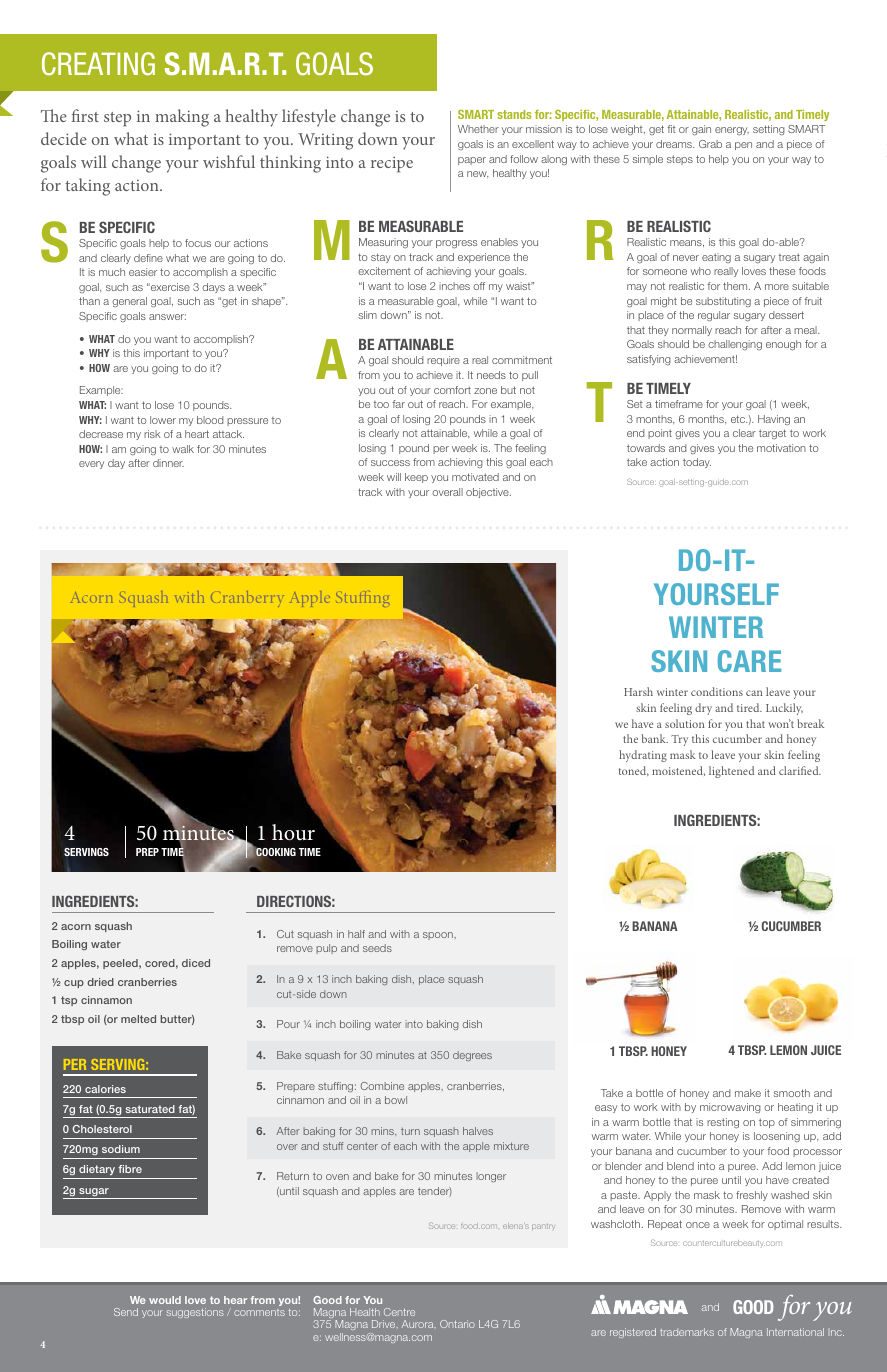 This image has height=1372, width=887. I want to click on Ontario, so click(457, 1324).
